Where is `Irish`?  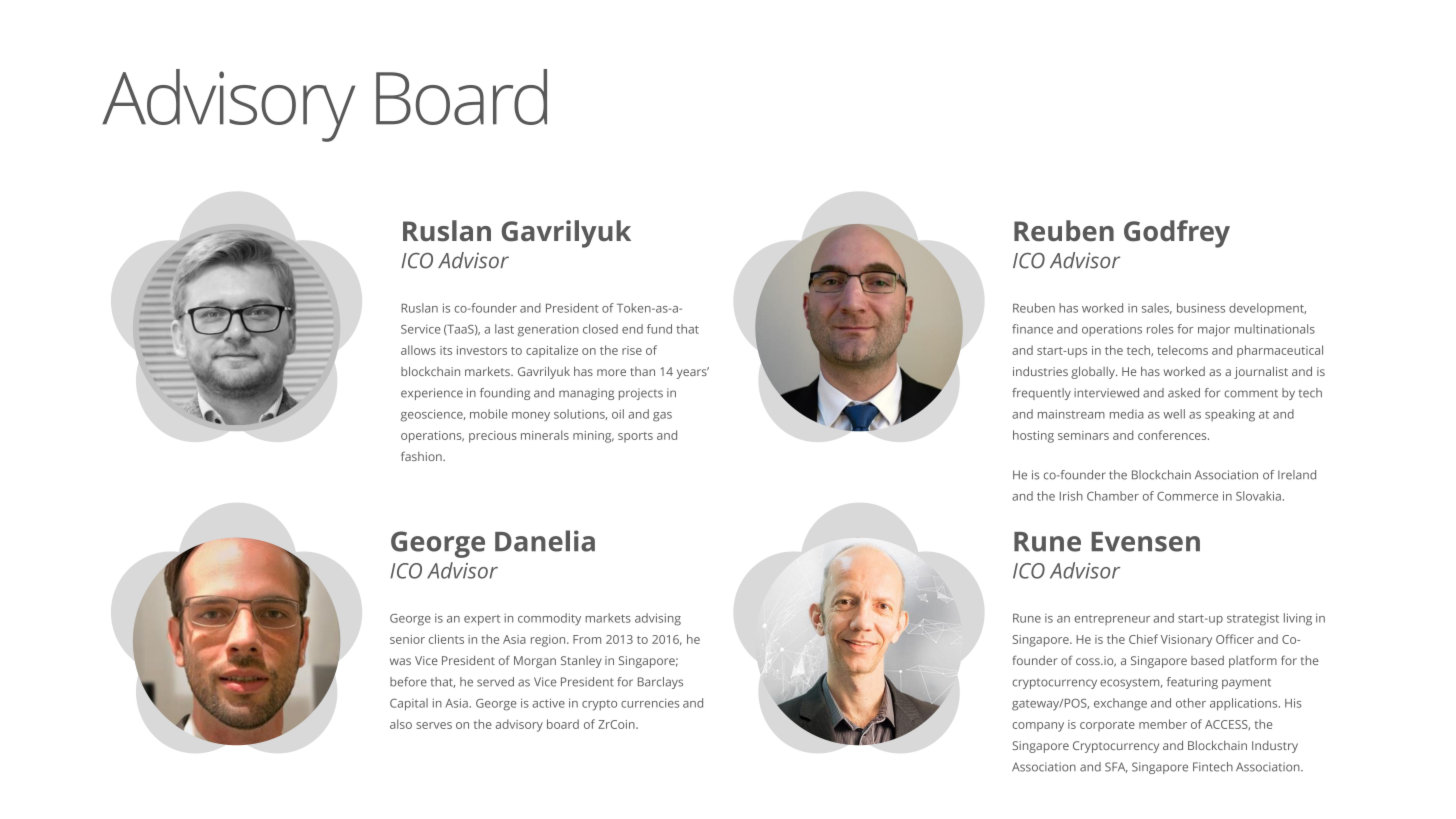 Irish is located at coordinates (1071, 496).
